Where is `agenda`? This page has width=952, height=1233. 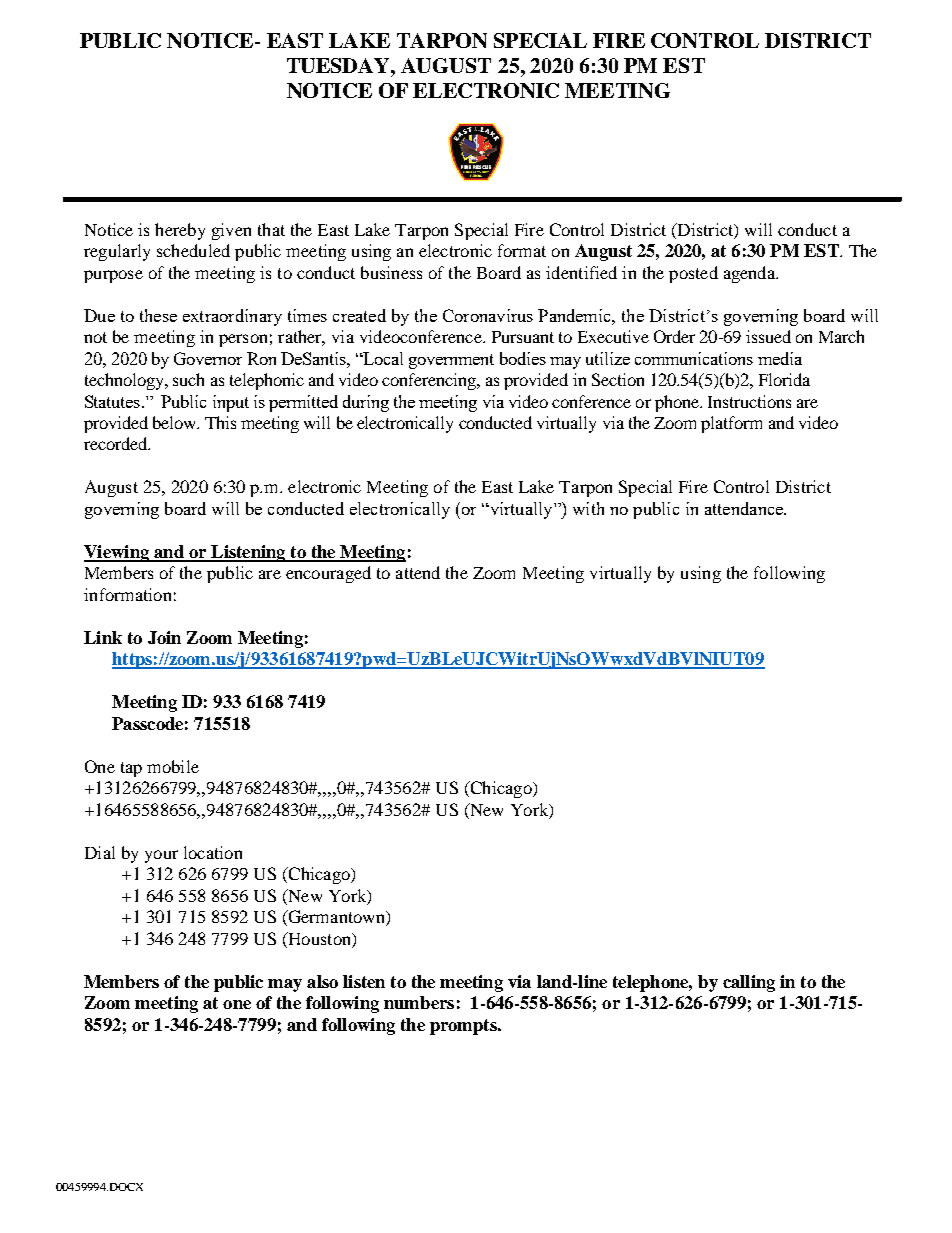 agenda is located at coordinates (751, 274).
